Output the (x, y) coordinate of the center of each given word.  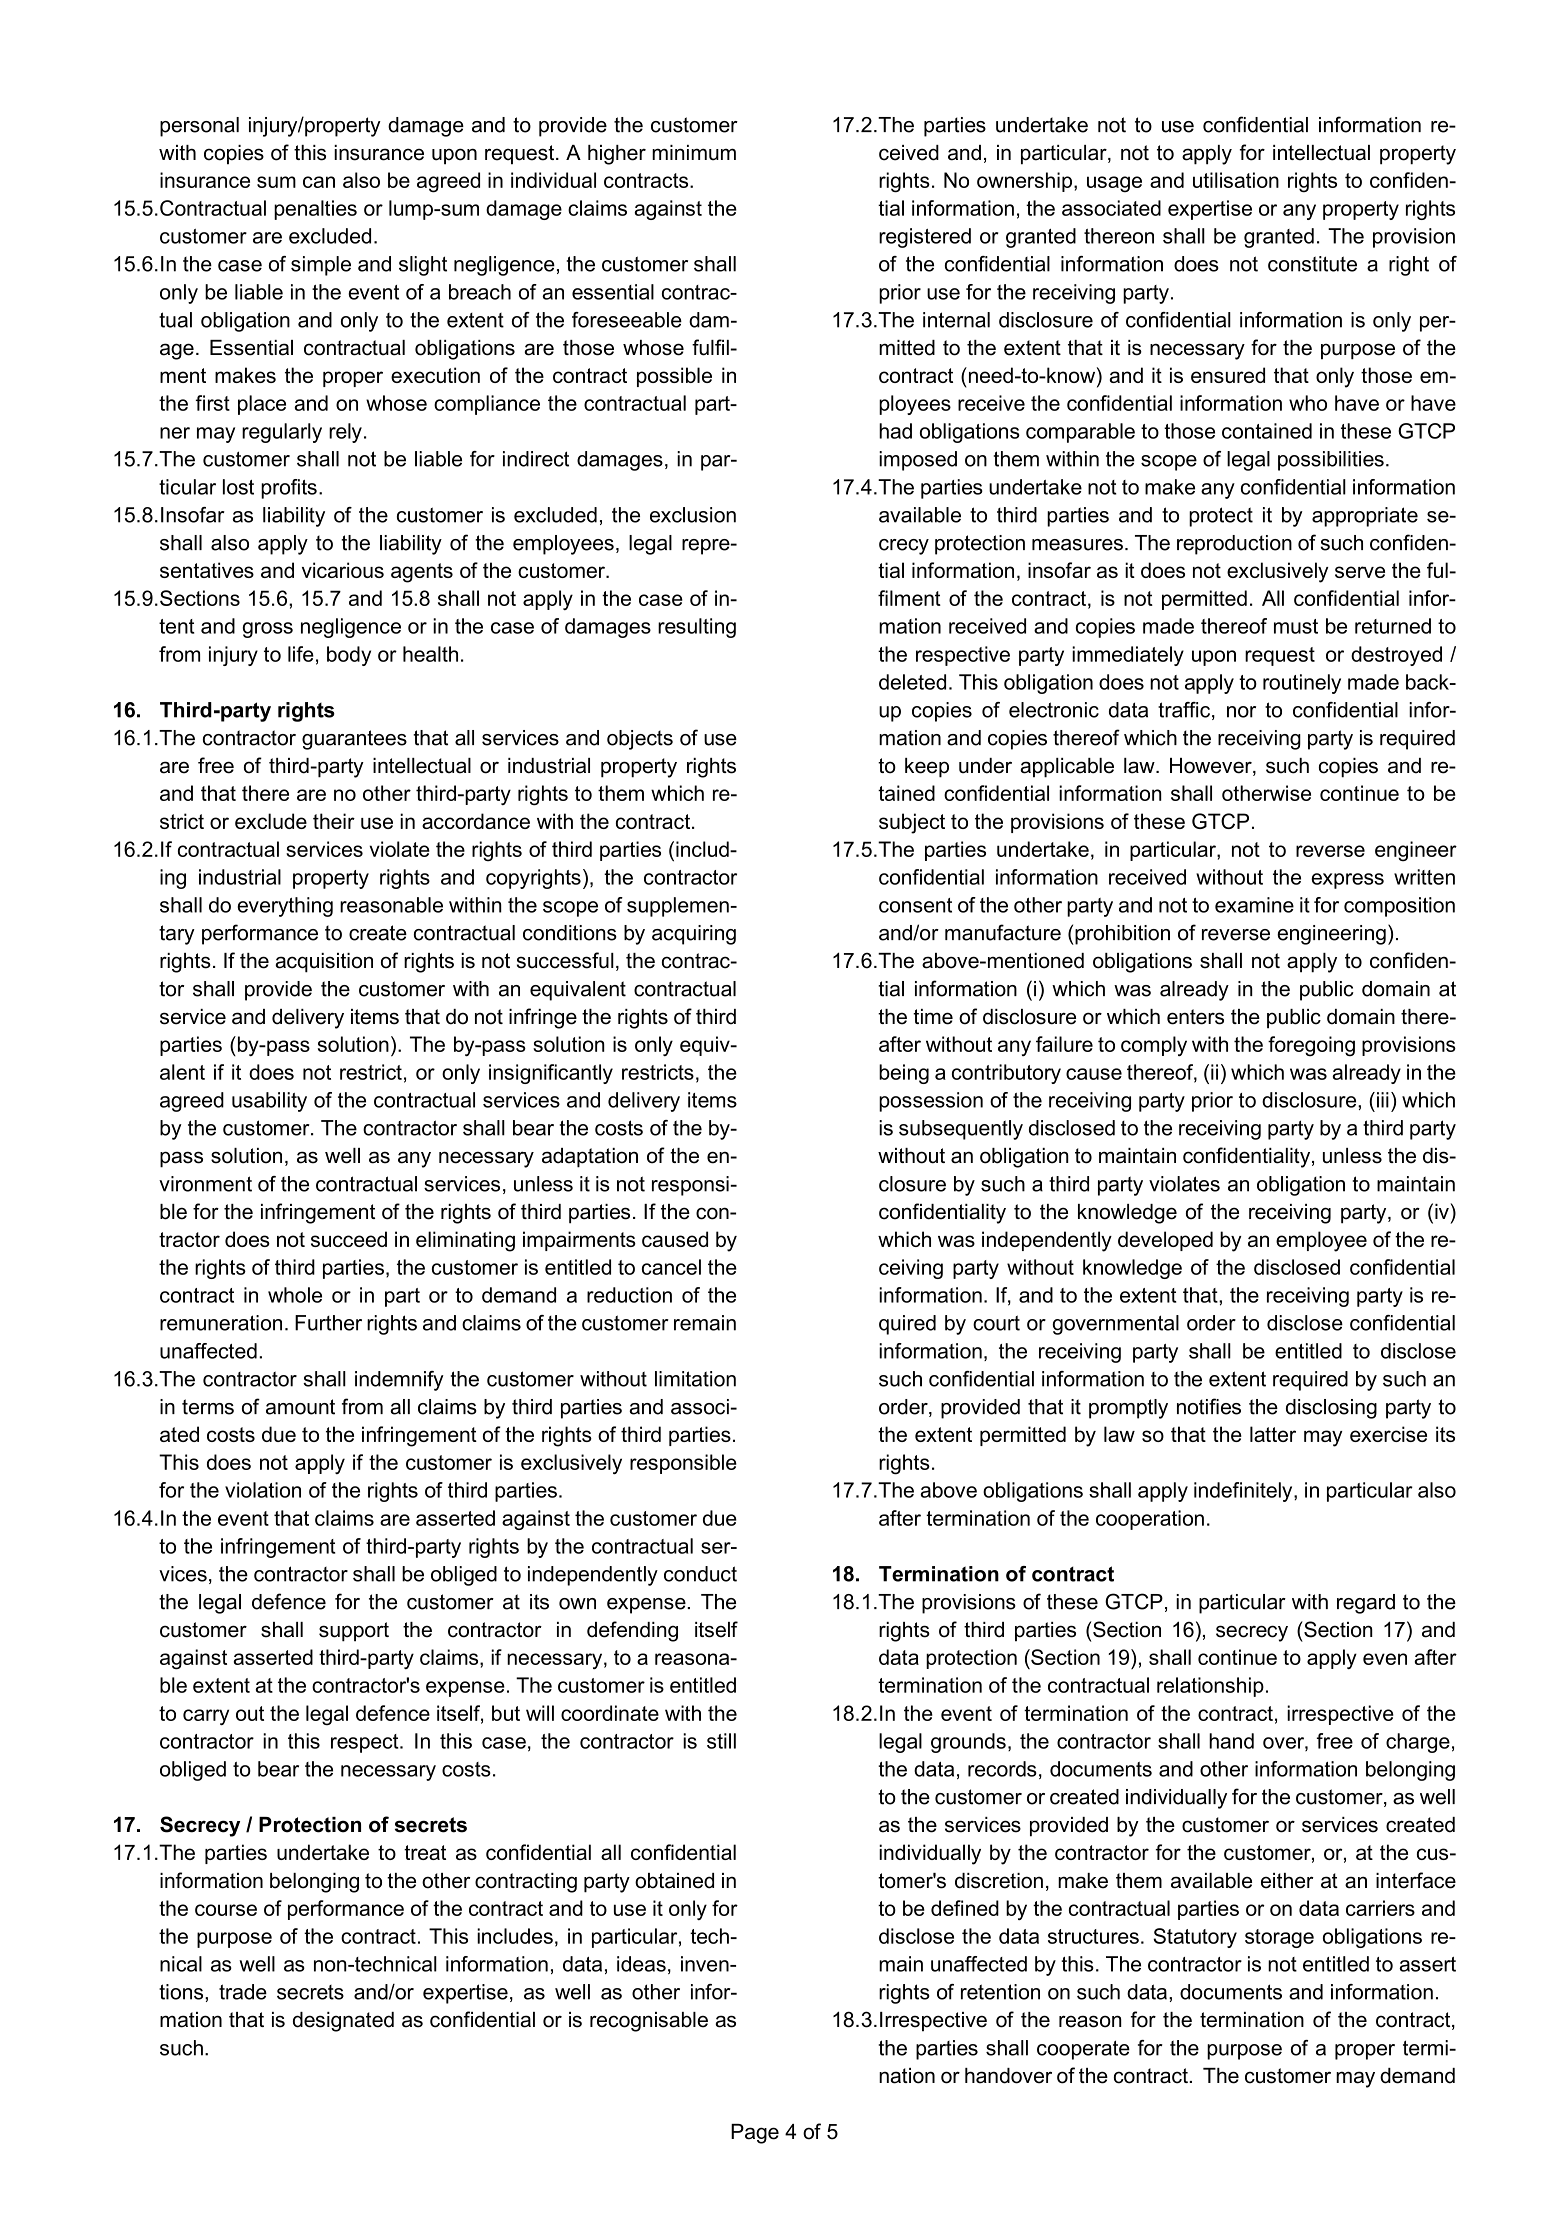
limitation (695, 1379)
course (226, 1910)
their (334, 821)
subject (912, 823)
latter (1273, 1434)
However (1212, 767)
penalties (315, 210)
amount (300, 1407)
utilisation (1236, 180)
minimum (694, 153)
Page (755, 2134)
